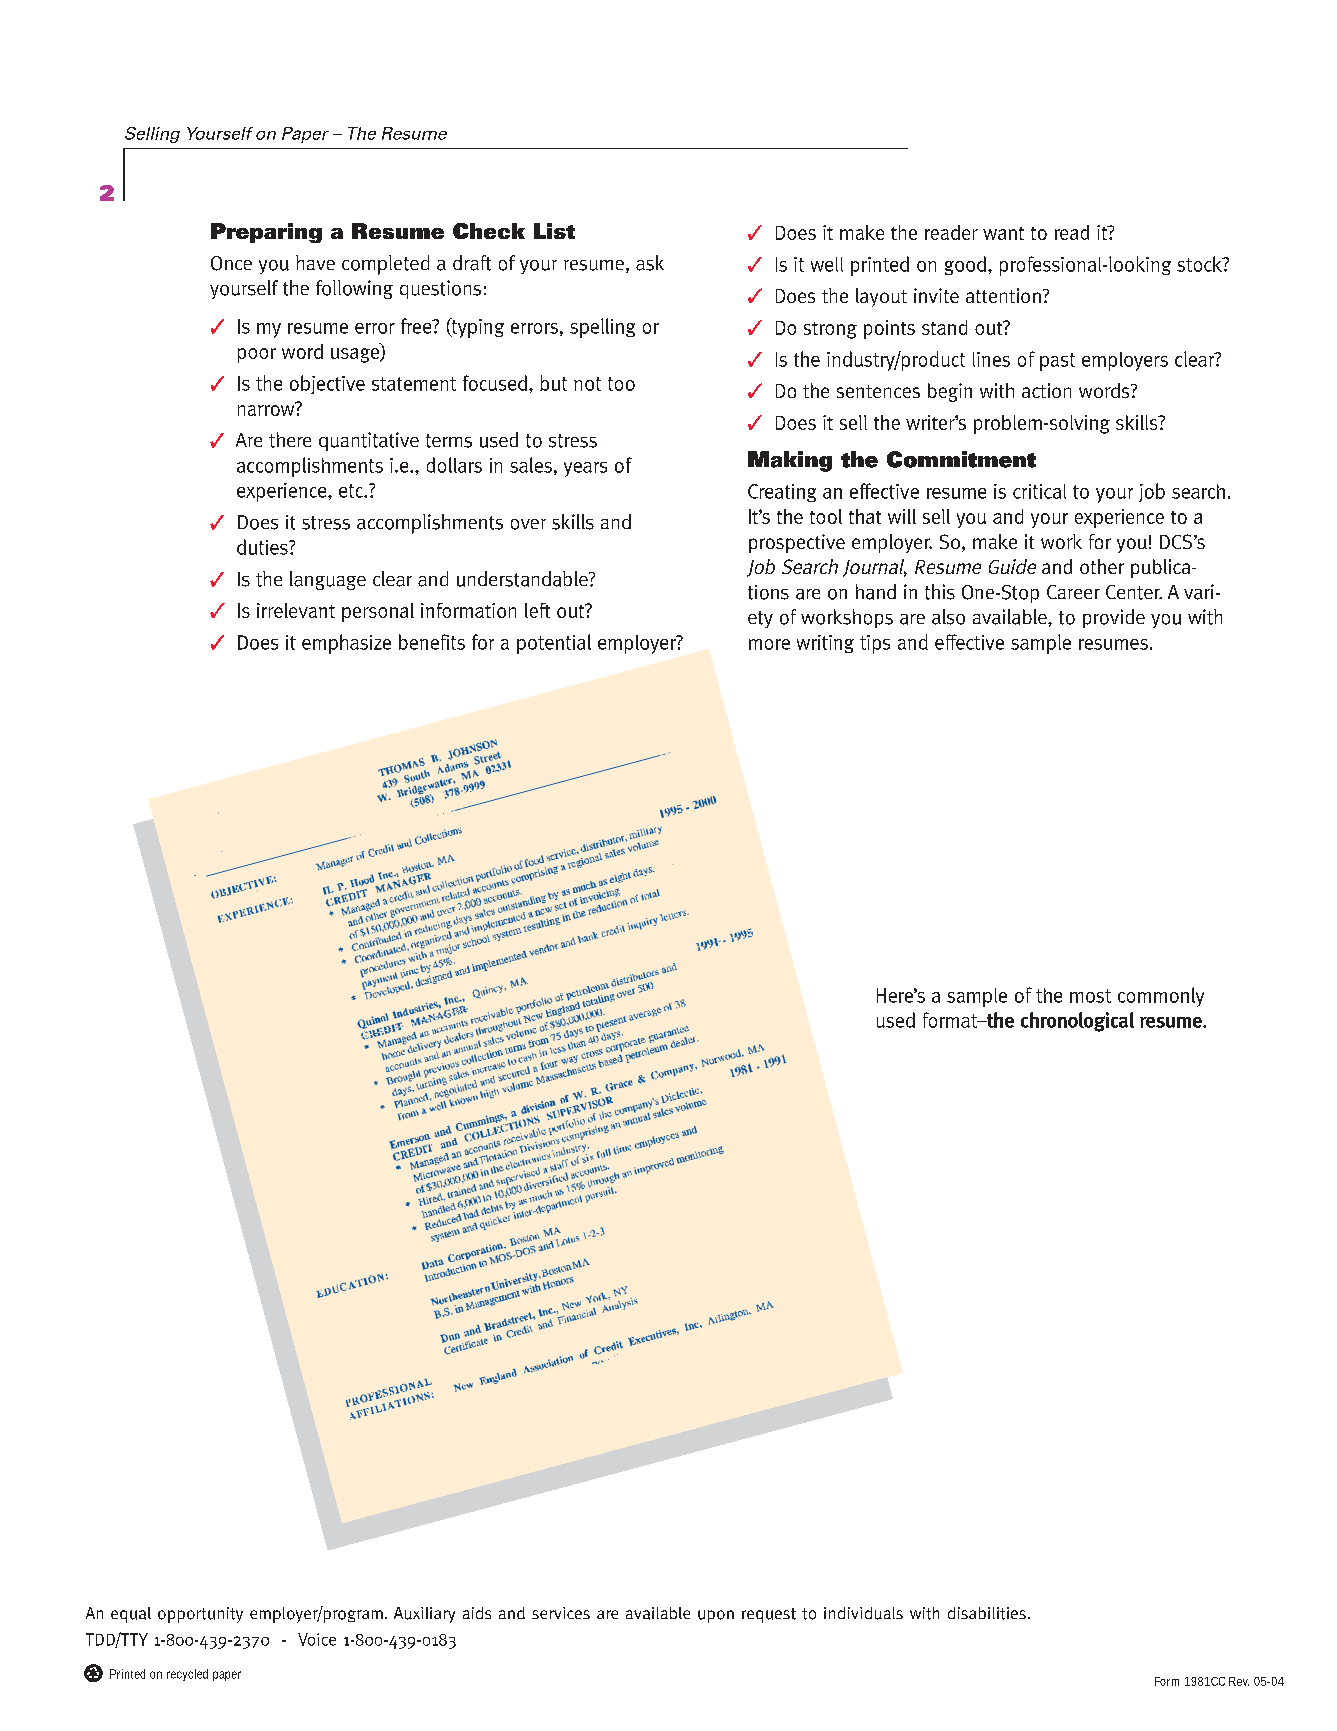 This document has height=1731, width=1337. I want to click on ask, so click(650, 263).
